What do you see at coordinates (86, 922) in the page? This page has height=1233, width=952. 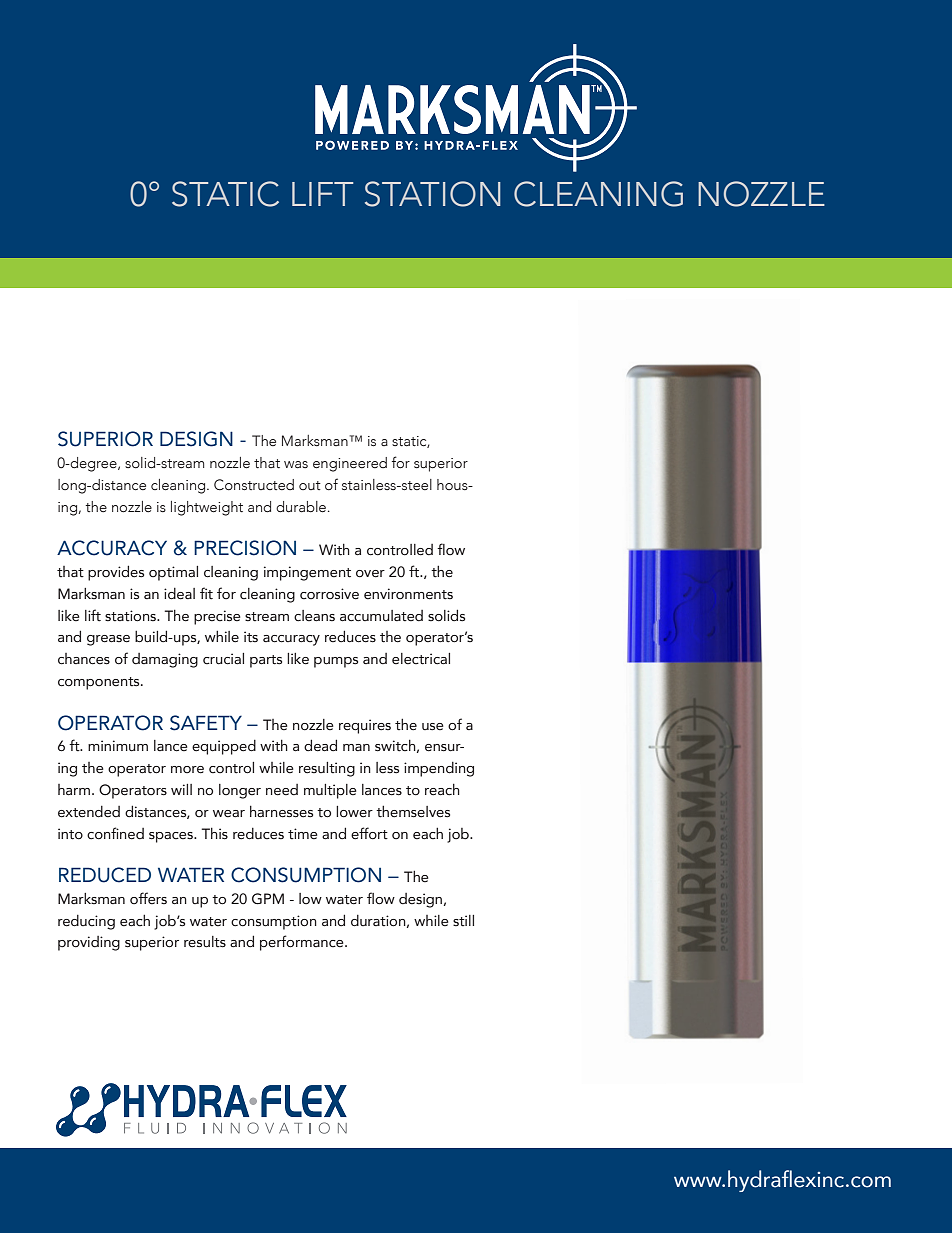 I see `reducing` at bounding box center [86, 922].
